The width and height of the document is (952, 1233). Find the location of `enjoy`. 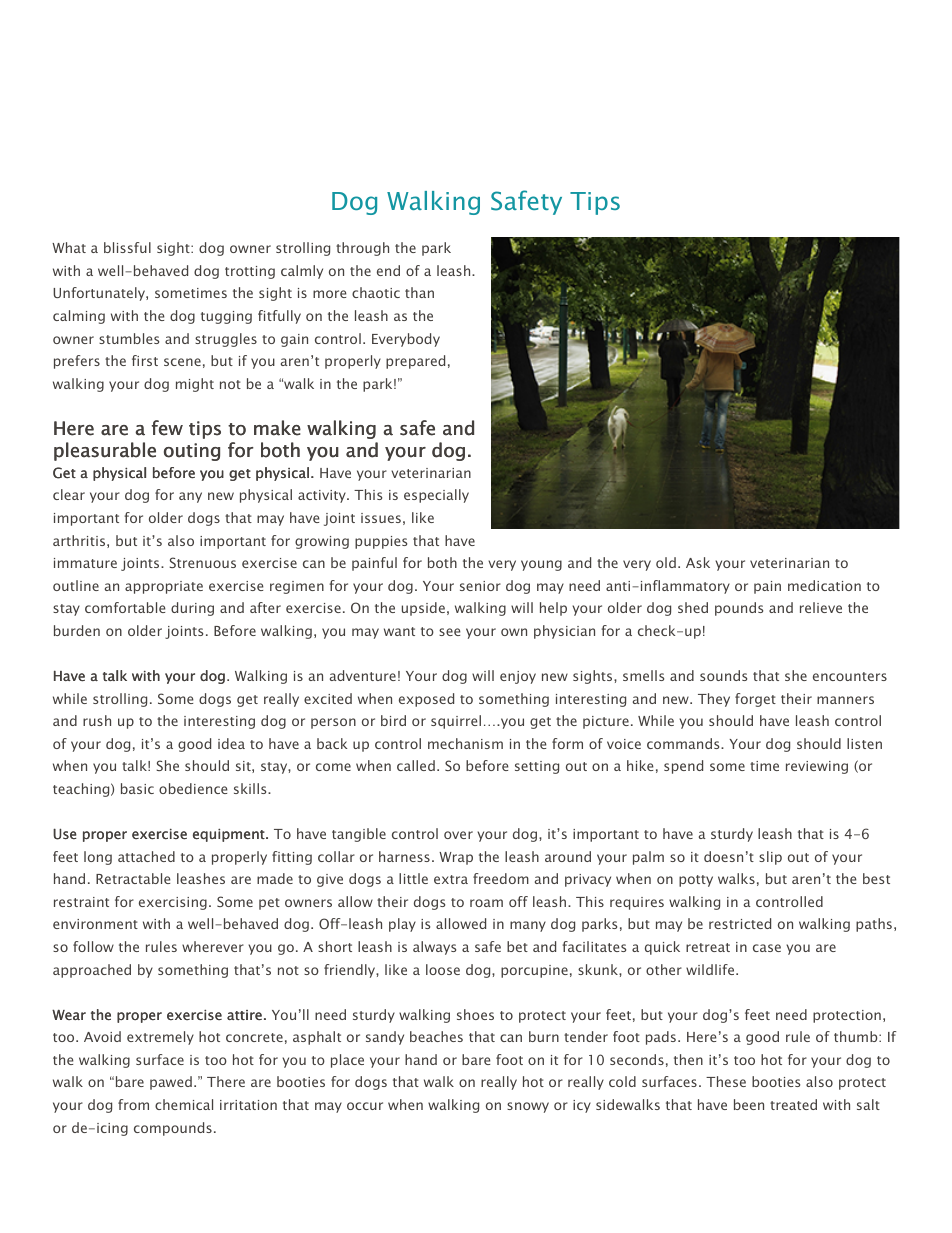

enjoy is located at coordinates (518, 677).
